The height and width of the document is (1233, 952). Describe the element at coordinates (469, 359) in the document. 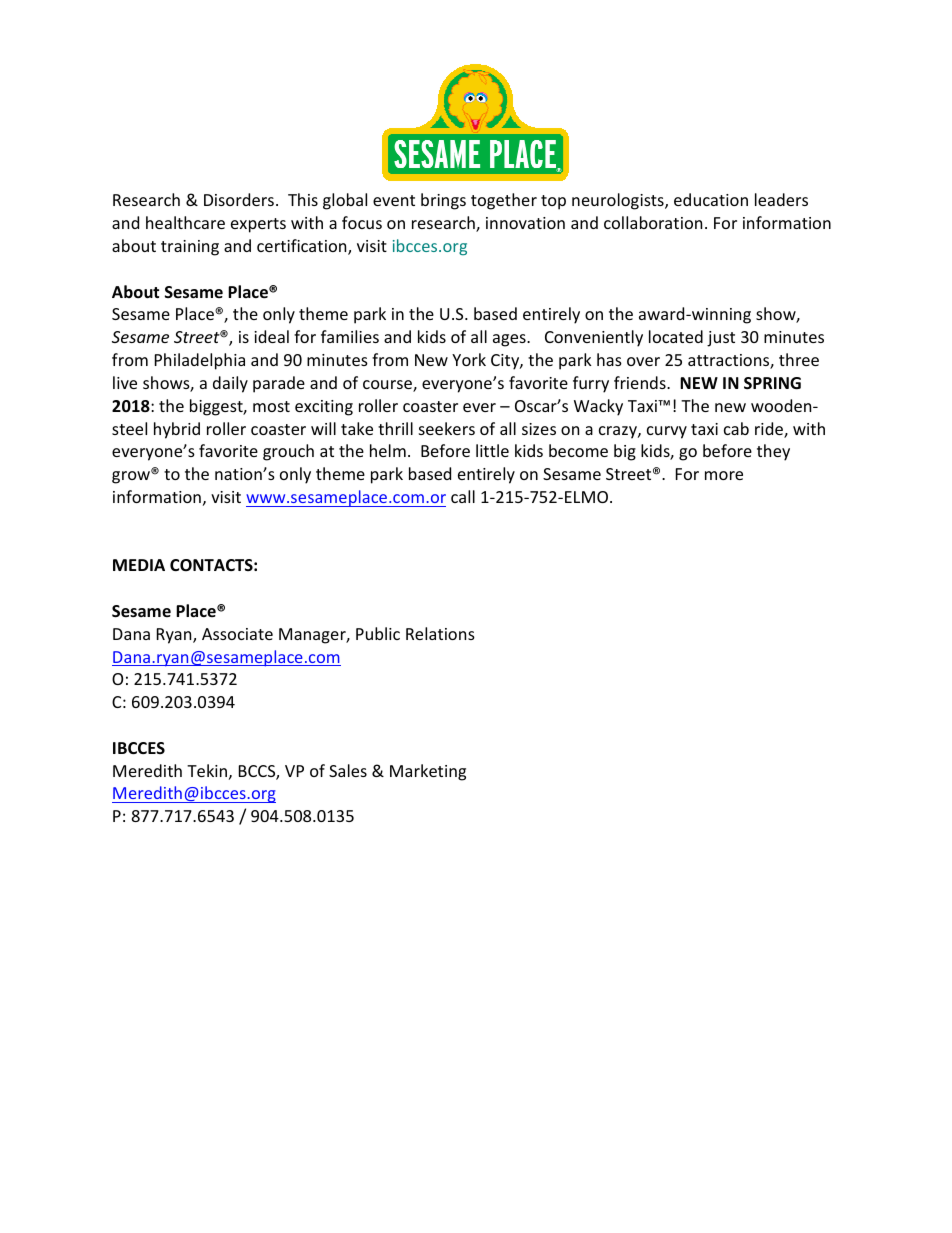

I see `York` at that location.
